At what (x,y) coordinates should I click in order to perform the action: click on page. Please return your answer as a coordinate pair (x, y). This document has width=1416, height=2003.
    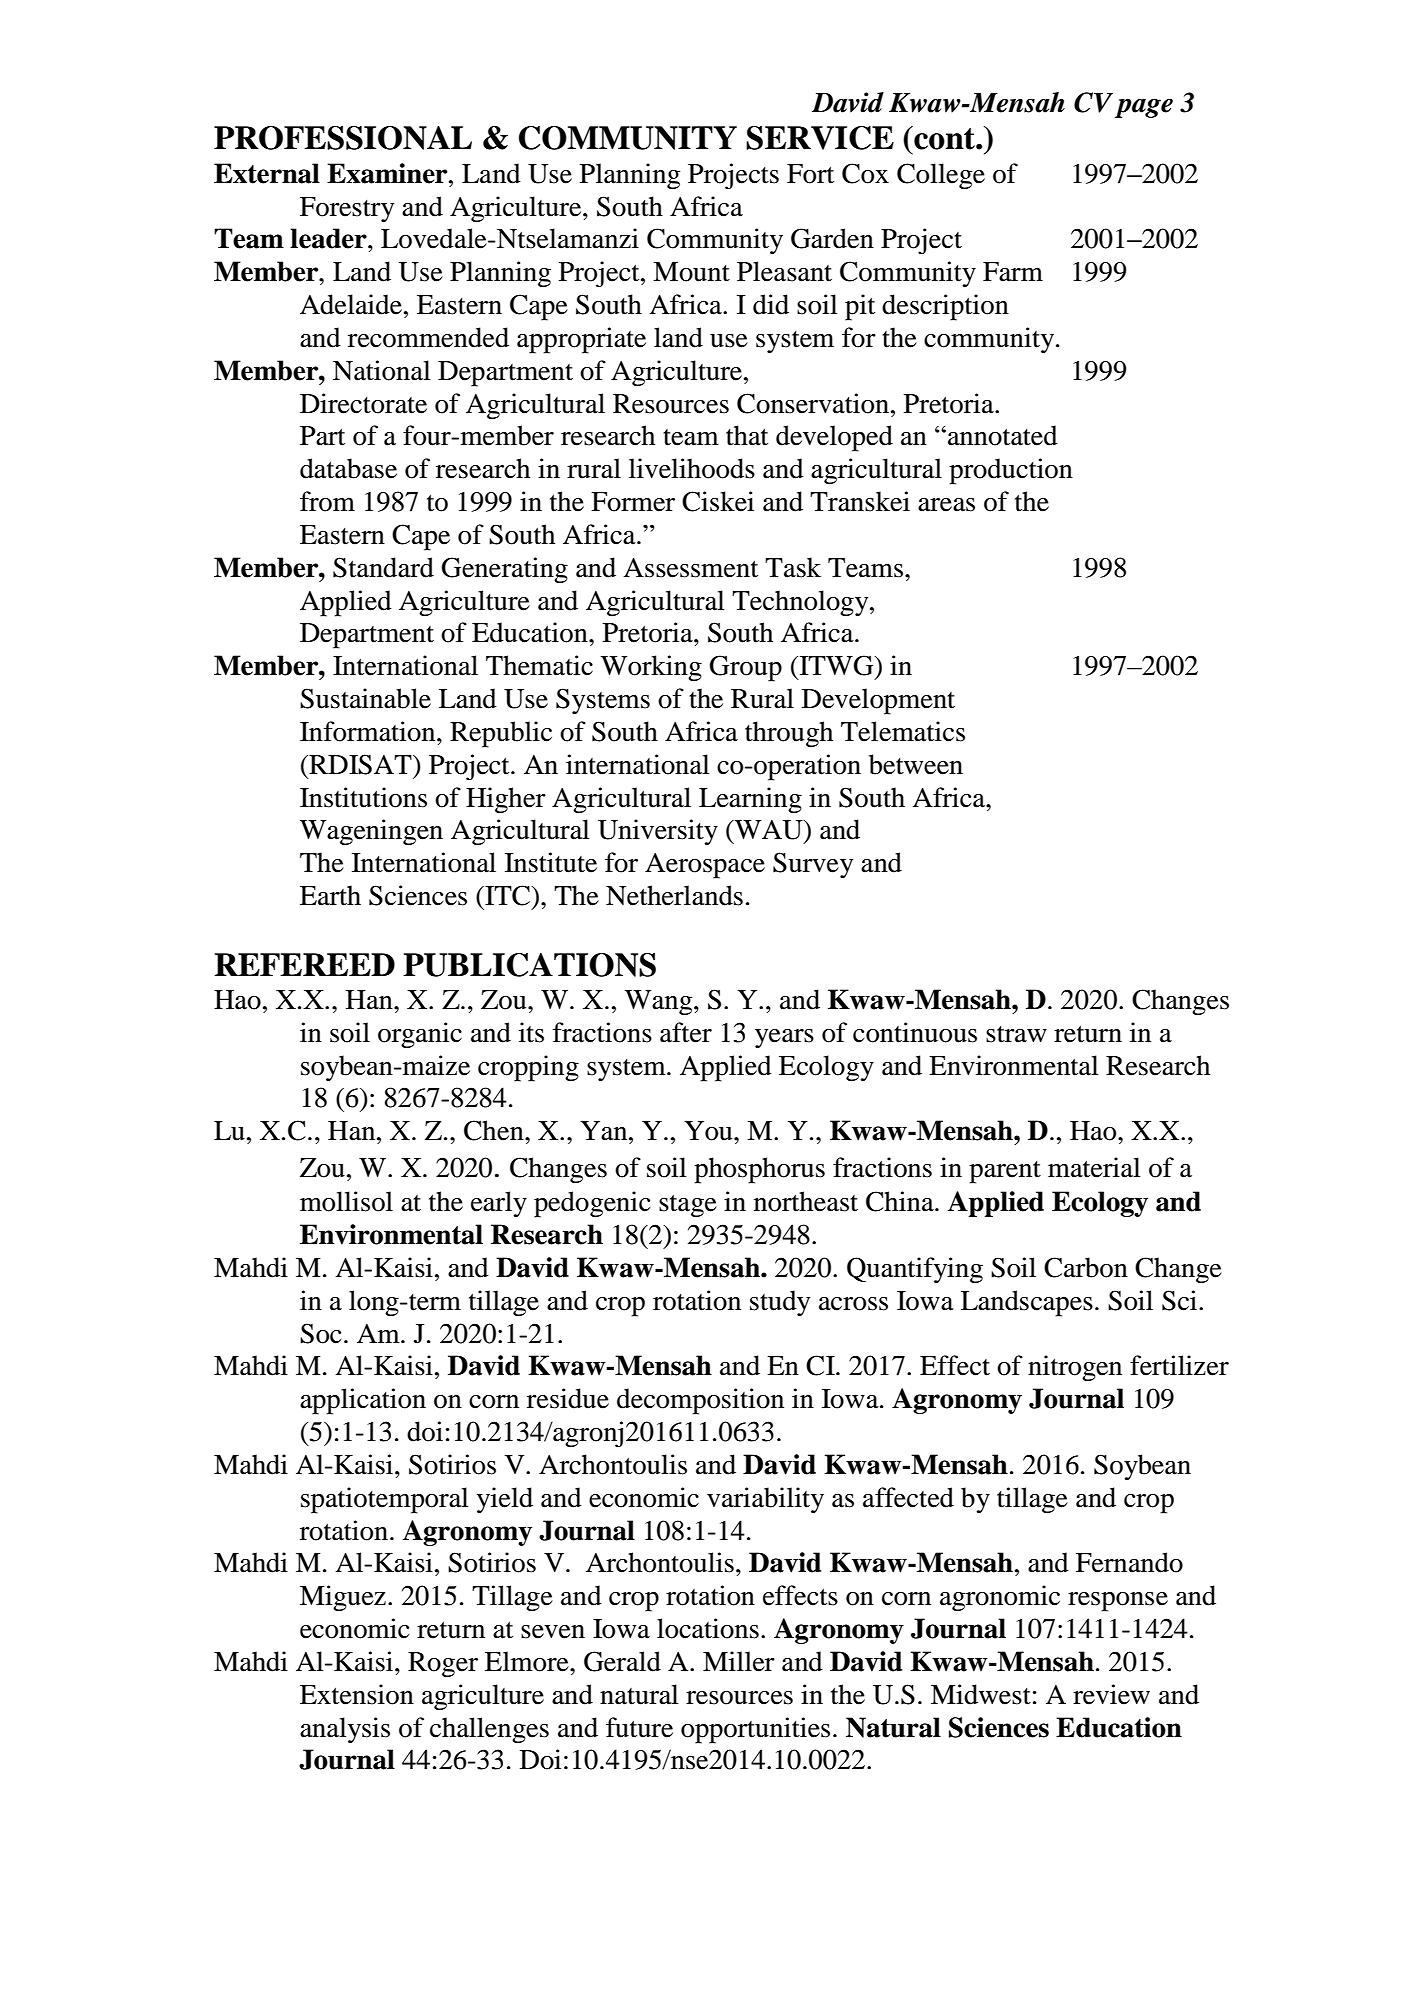
    Looking at the image, I should click on (1144, 108).
